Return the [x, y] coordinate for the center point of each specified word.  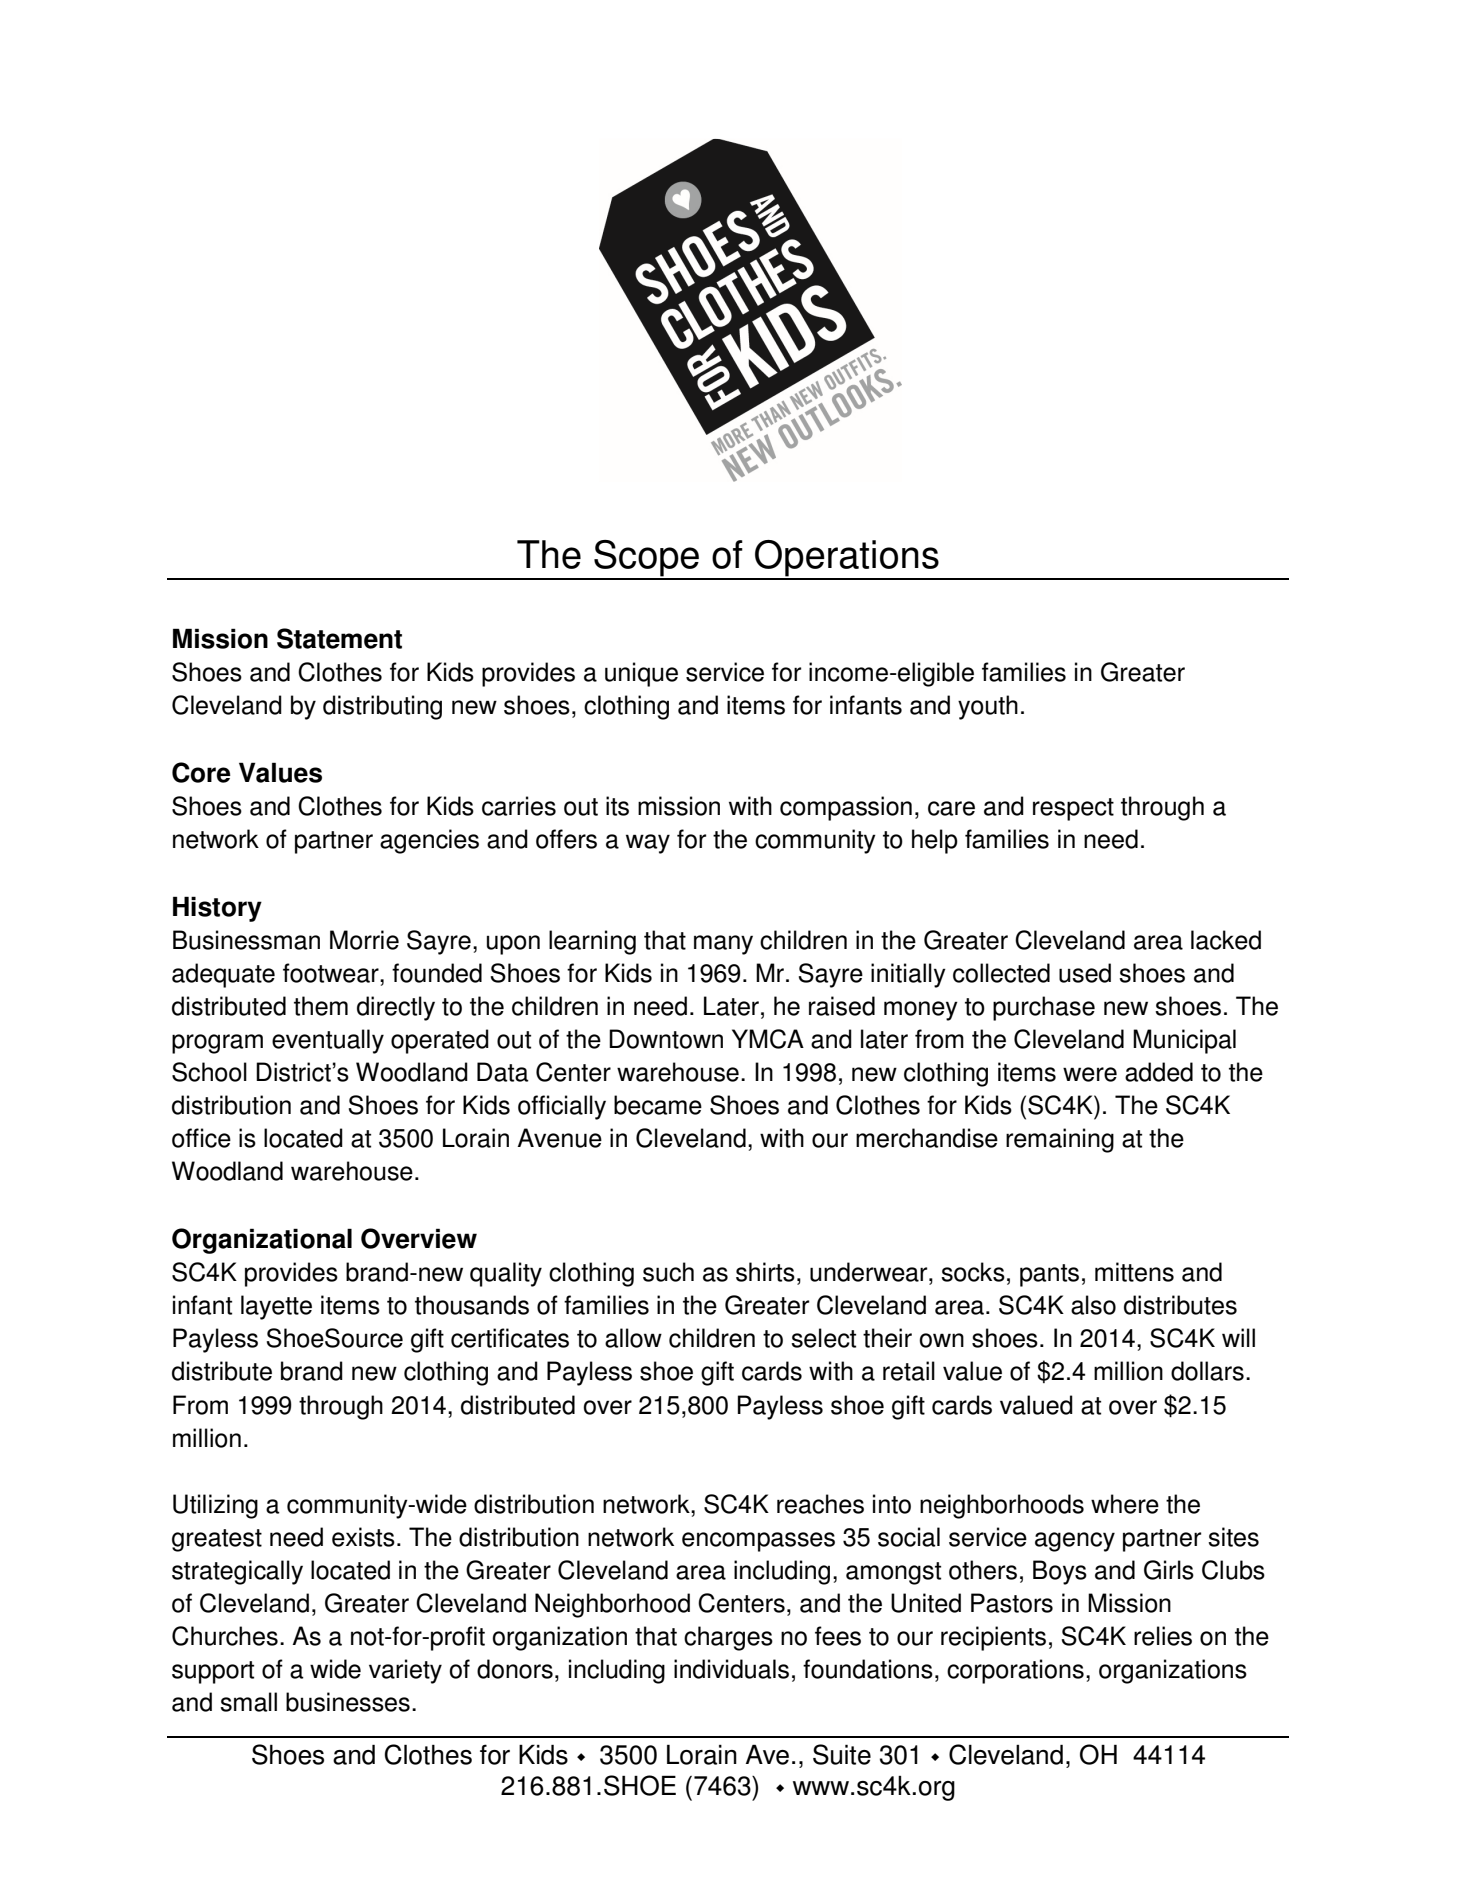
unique [641, 674]
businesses [348, 1702]
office [201, 1138]
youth [988, 707]
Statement [339, 638]
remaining [1060, 1140]
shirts [765, 1272]
